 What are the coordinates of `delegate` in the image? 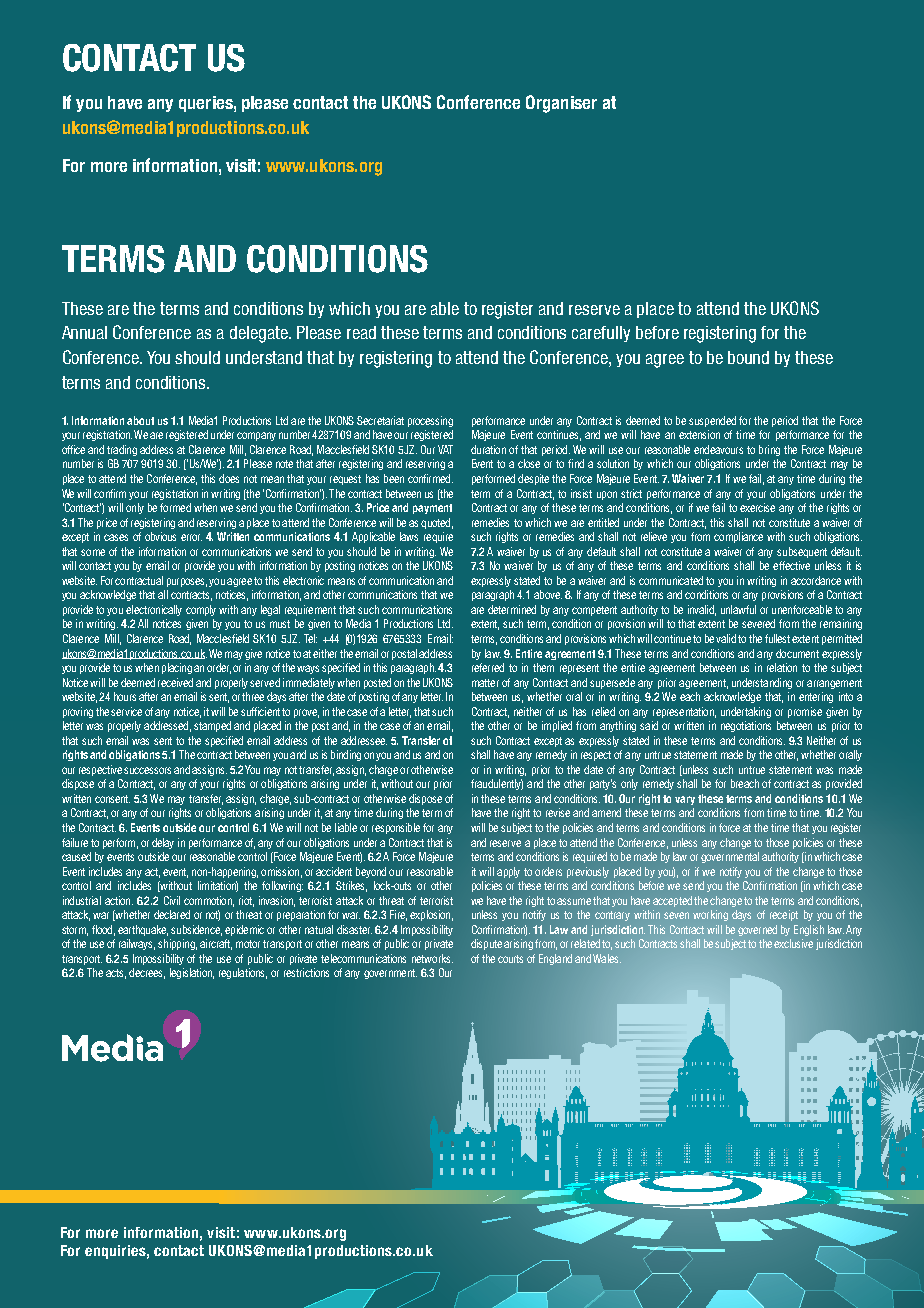 It's located at (260, 334).
